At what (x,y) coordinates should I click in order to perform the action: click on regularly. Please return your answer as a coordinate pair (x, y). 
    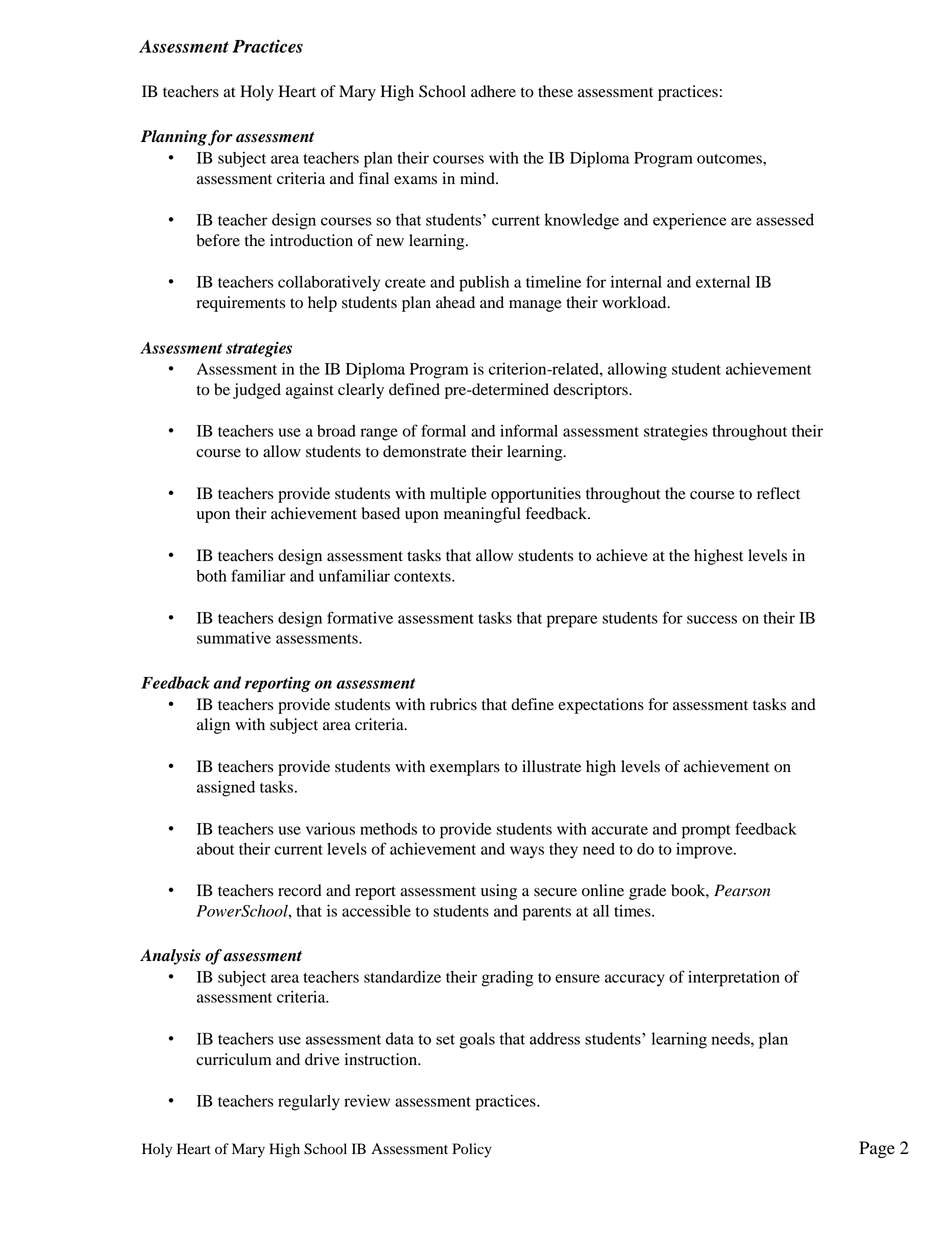
    Looking at the image, I should click on (309, 1103).
